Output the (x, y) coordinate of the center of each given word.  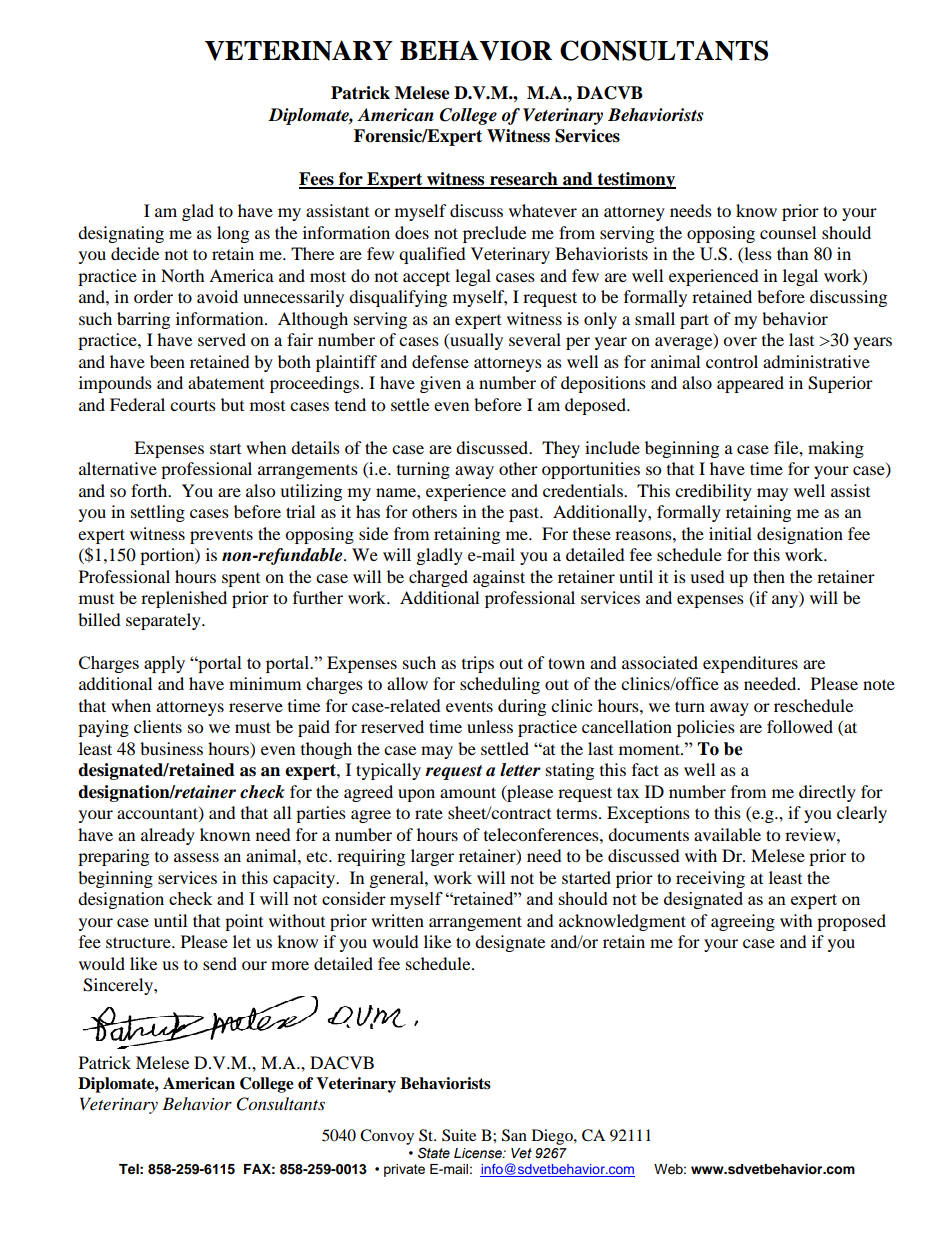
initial (730, 533)
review (811, 834)
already (168, 836)
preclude (494, 234)
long (233, 234)
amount (468, 792)
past (525, 514)
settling (158, 513)
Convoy (387, 1137)
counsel (788, 232)
